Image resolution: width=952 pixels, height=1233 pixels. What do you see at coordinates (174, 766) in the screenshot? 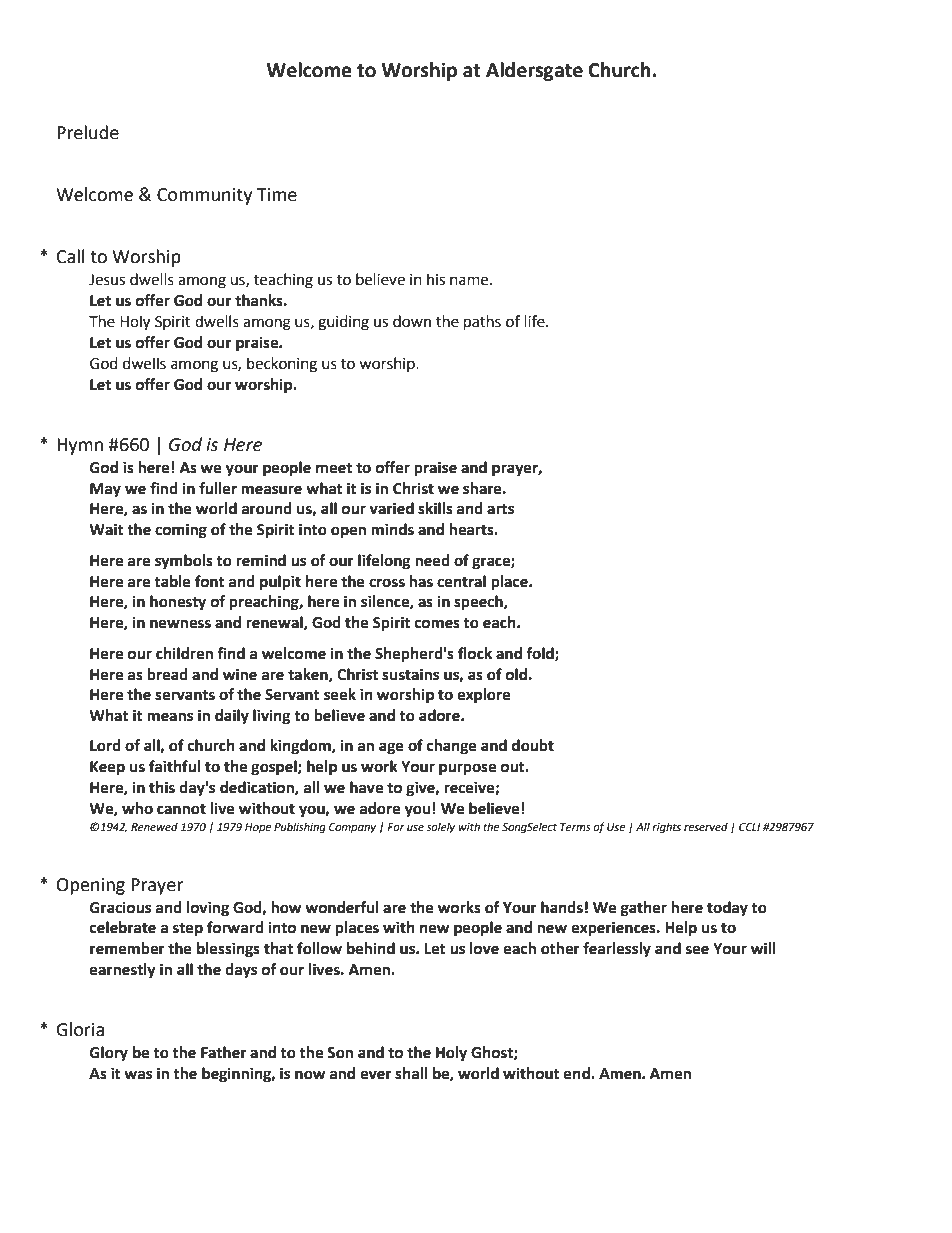
I see `faithful` at bounding box center [174, 766].
